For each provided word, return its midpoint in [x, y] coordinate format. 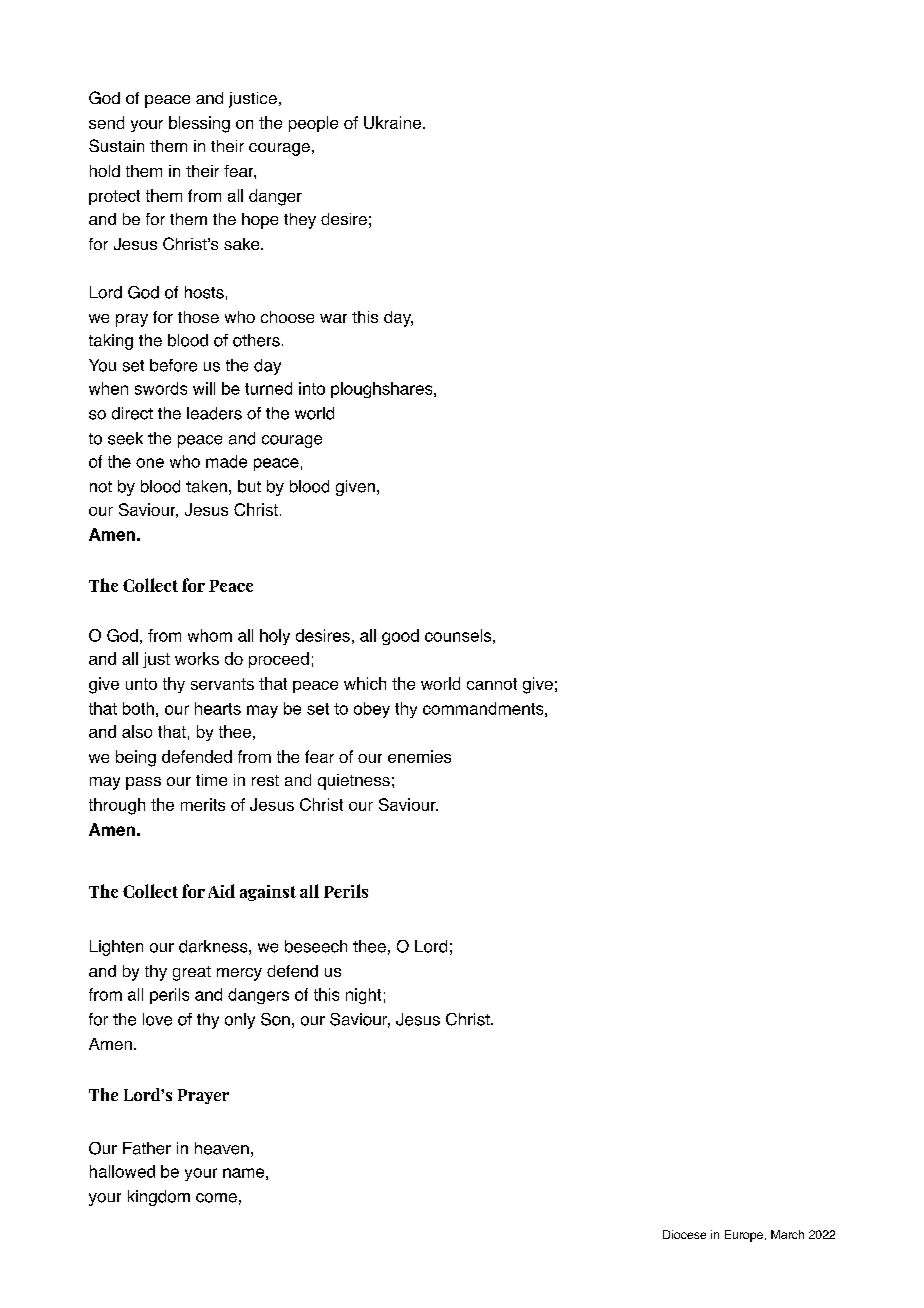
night [363, 996]
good [400, 637]
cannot [492, 684]
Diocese [684, 1234]
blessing [199, 124]
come [216, 1198]
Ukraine [392, 122]
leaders [214, 413]
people [313, 124]
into [312, 388]
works [197, 658]
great [192, 973]
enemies [419, 756]
